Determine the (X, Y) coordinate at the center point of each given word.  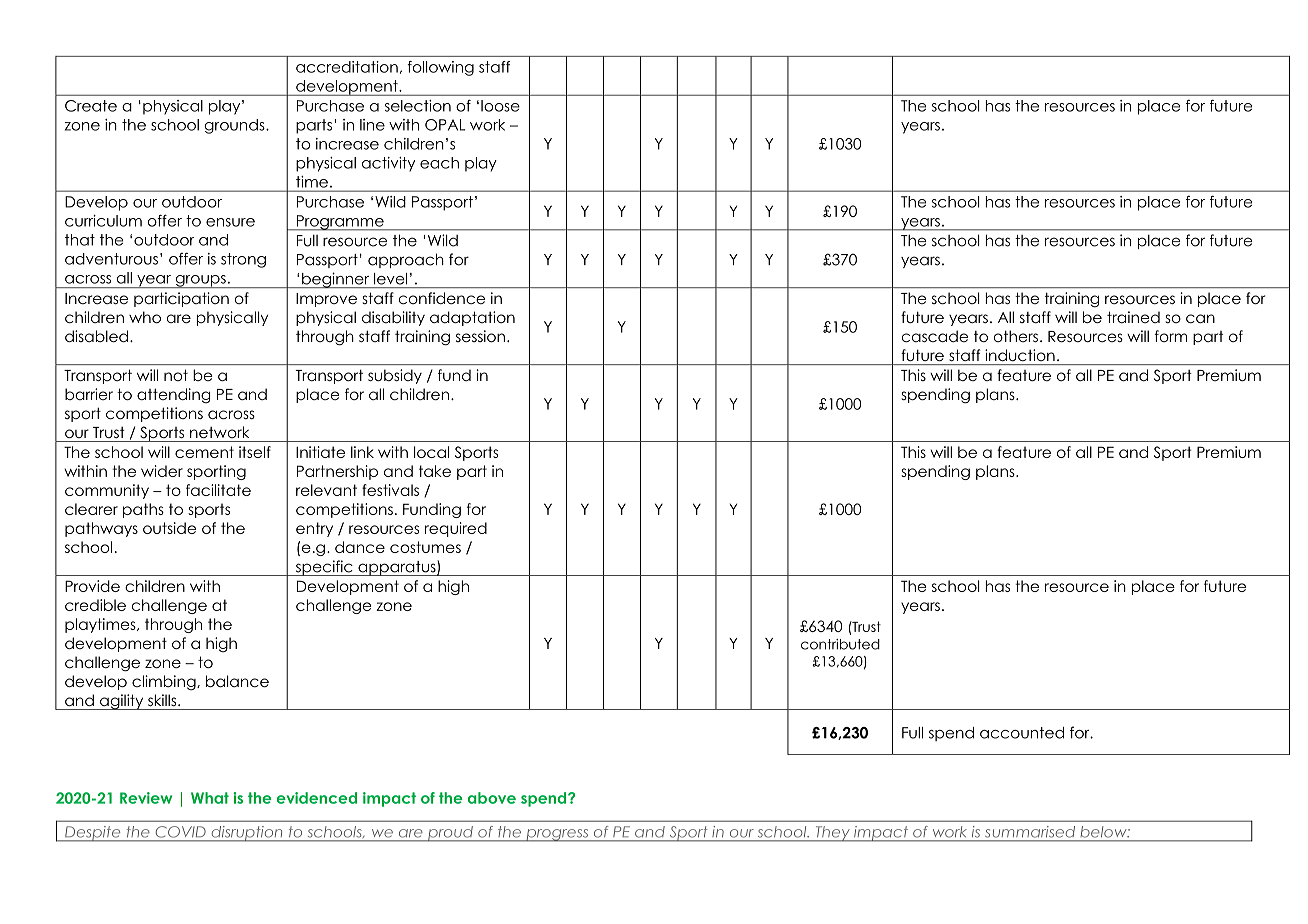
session (480, 336)
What (210, 798)
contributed (840, 644)
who (145, 317)
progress (557, 835)
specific (324, 568)
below (1105, 831)
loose (500, 106)
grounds (235, 126)
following (440, 68)
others (1016, 336)
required (456, 529)
